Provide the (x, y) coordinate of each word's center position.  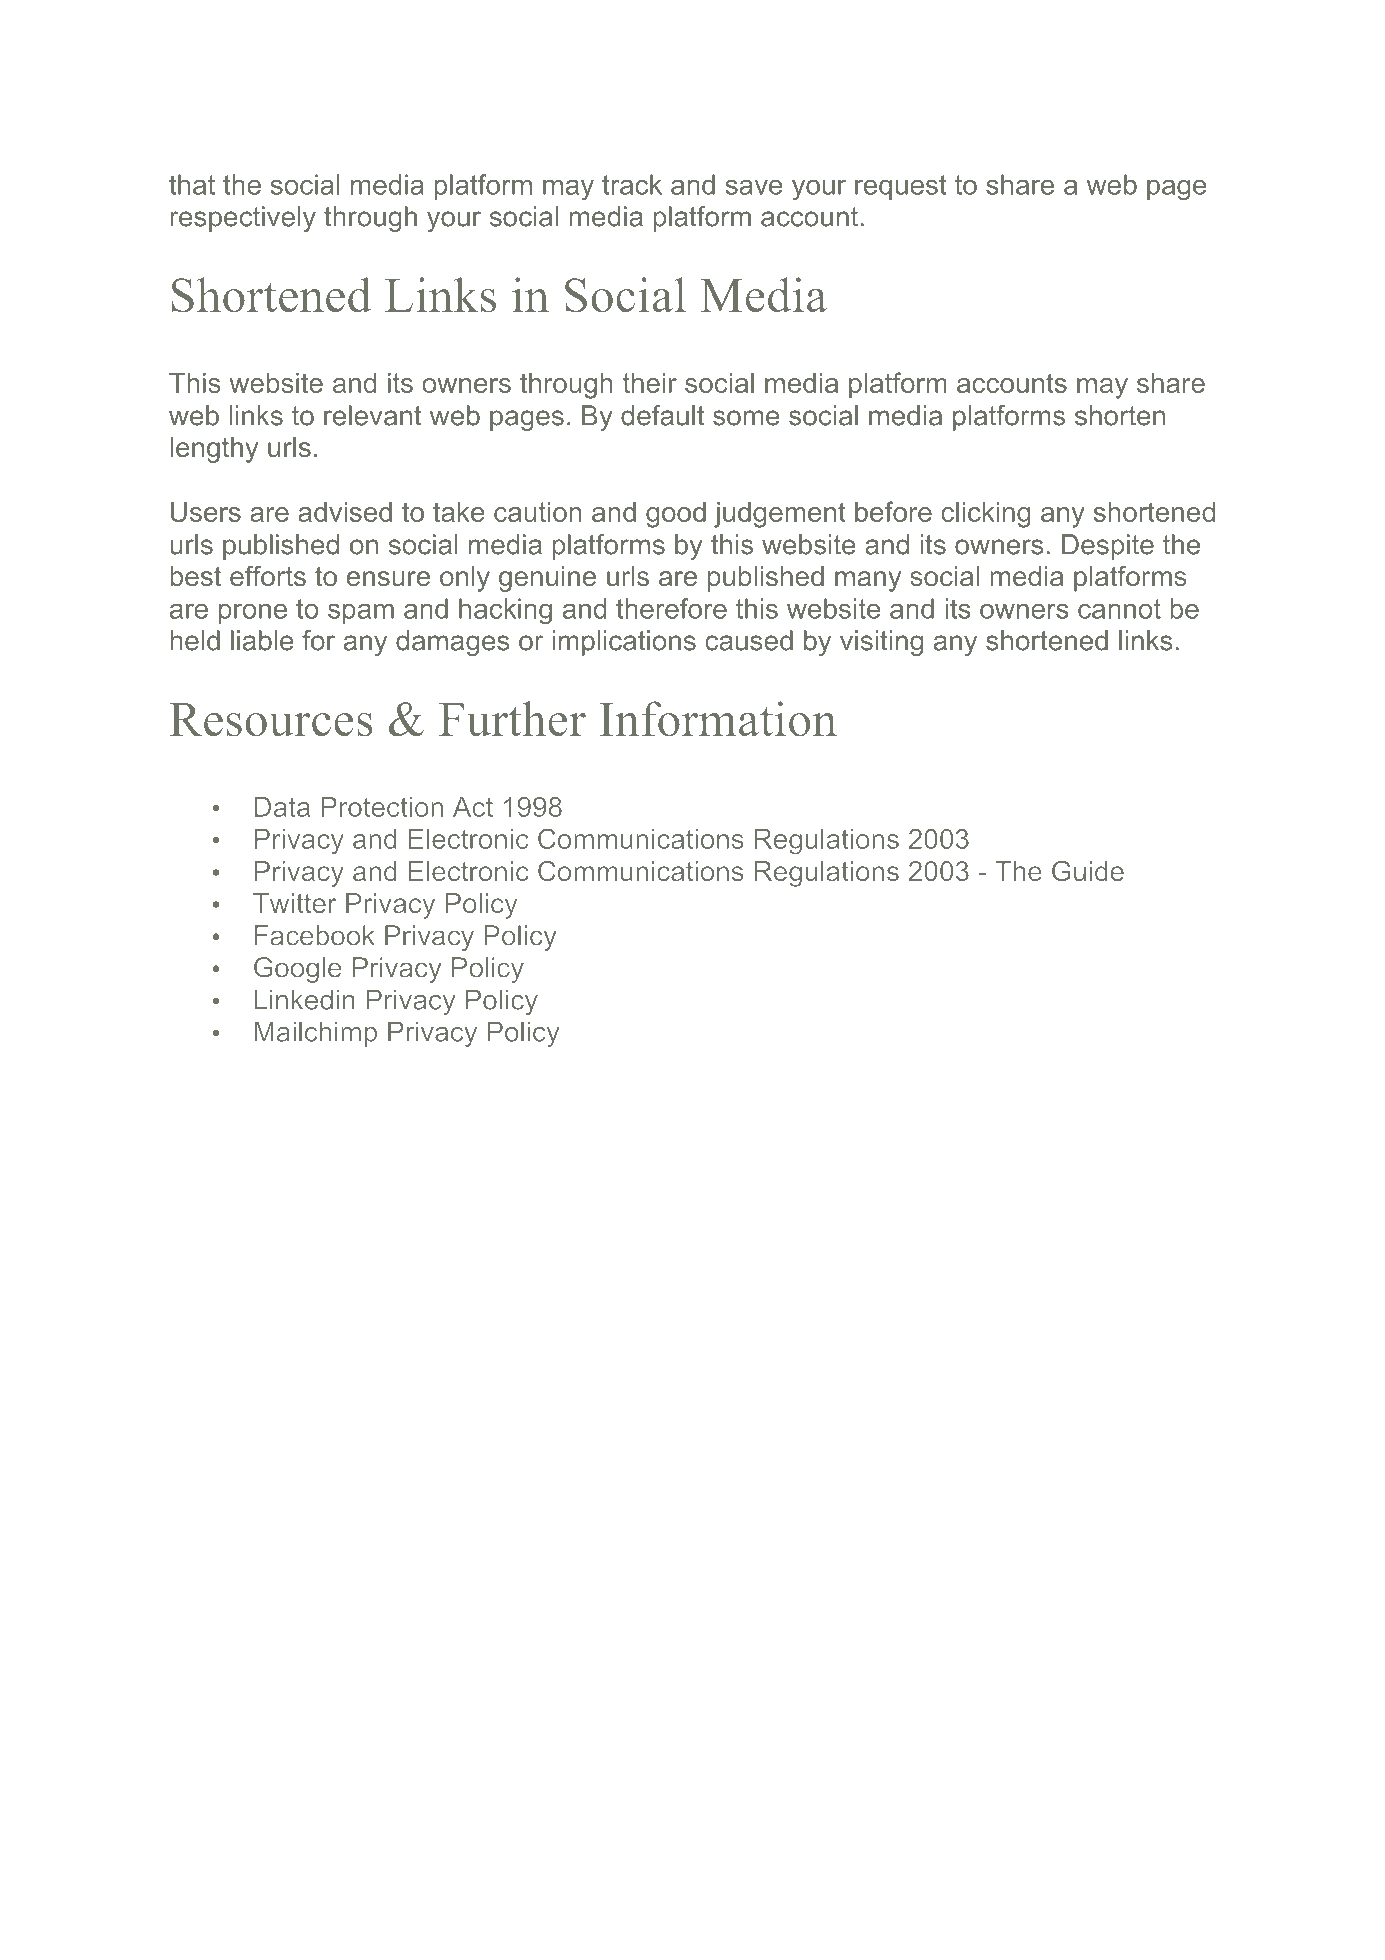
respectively (243, 219)
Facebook (315, 935)
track (632, 184)
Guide (1088, 871)
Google (297, 970)
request (901, 187)
